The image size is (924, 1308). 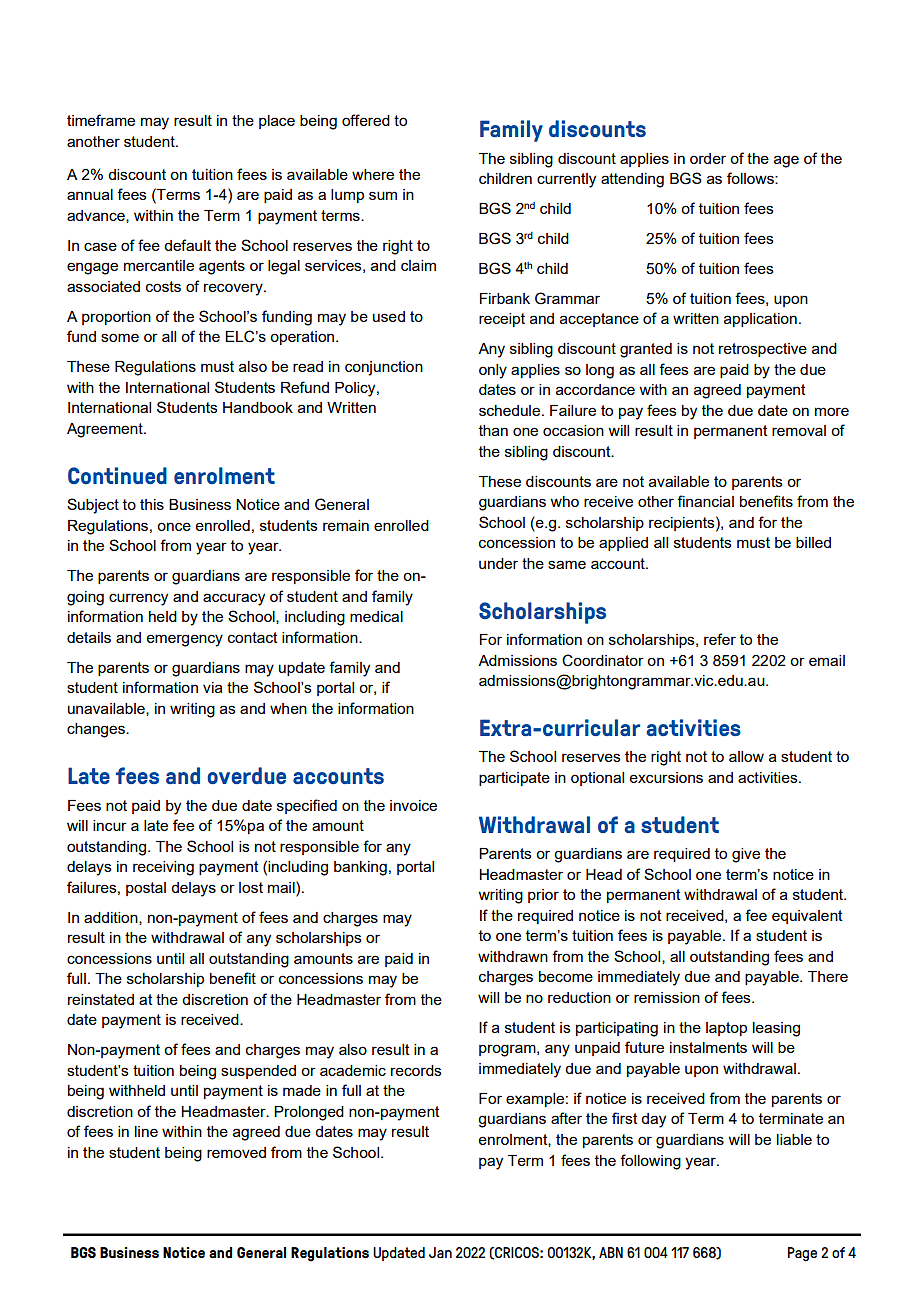 I want to click on follows, so click(x=751, y=178).
